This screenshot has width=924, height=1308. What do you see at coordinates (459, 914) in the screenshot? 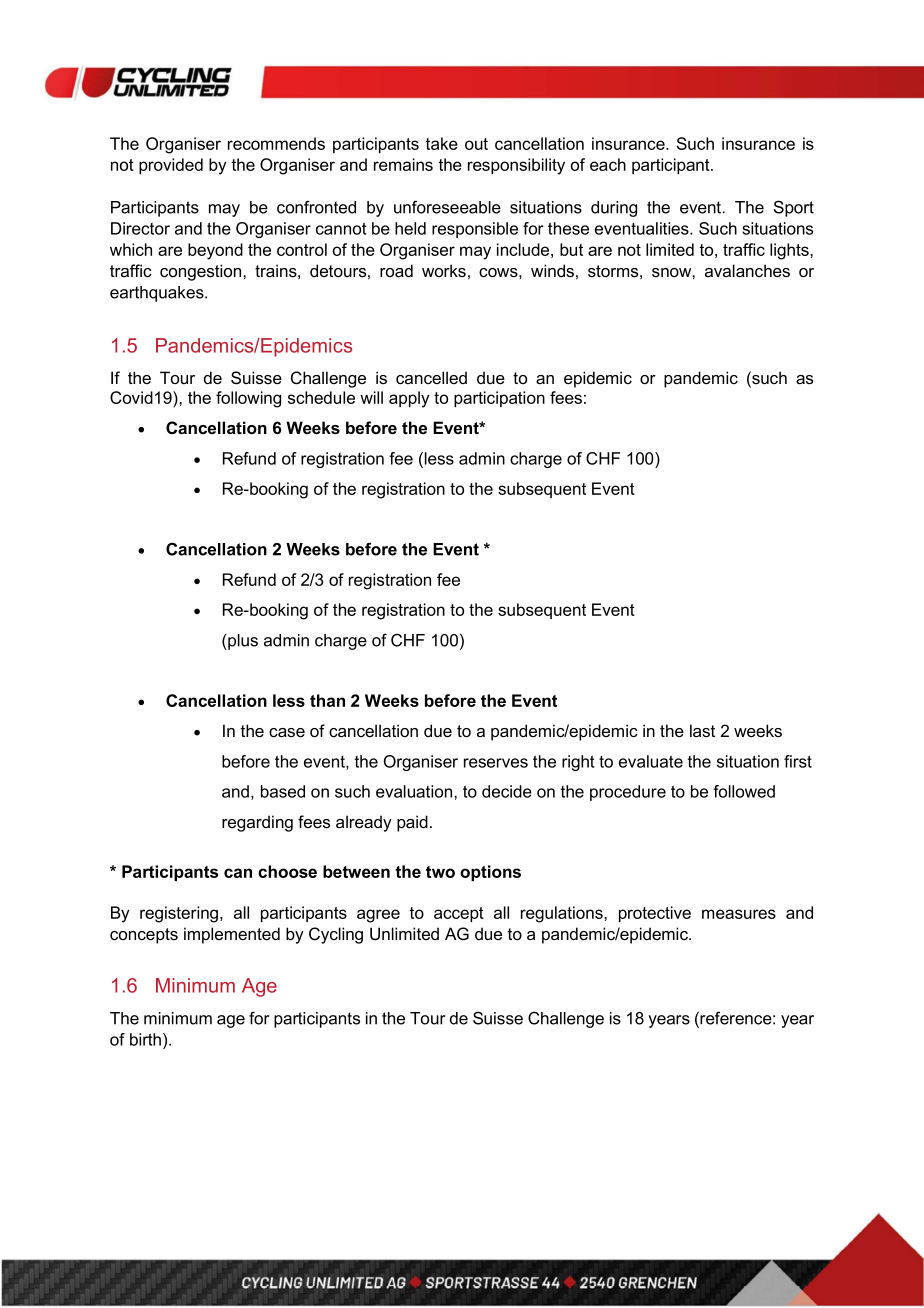
I see `accept` at bounding box center [459, 914].
